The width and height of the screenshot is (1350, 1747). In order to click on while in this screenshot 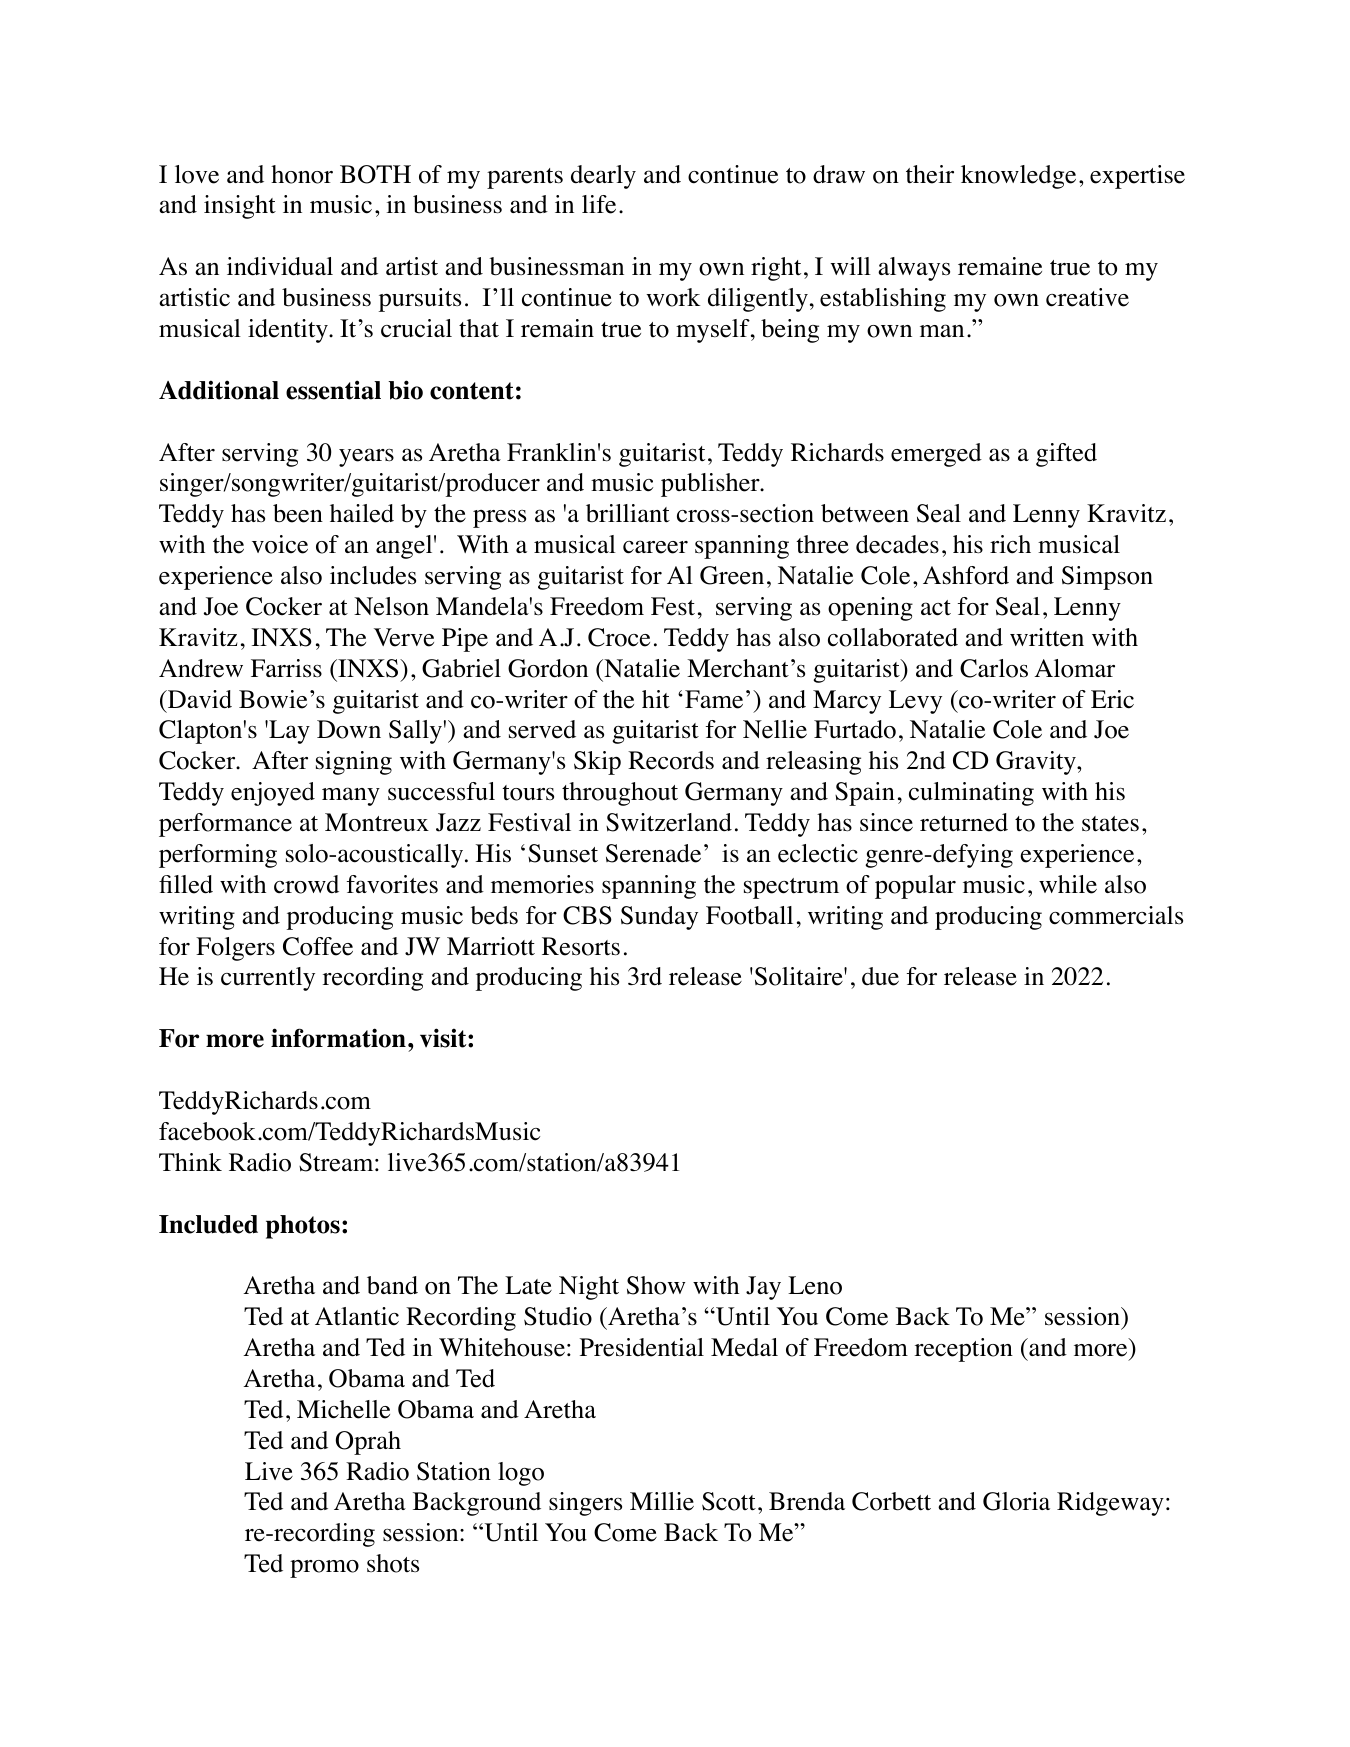, I will do `click(1068, 884)`.
